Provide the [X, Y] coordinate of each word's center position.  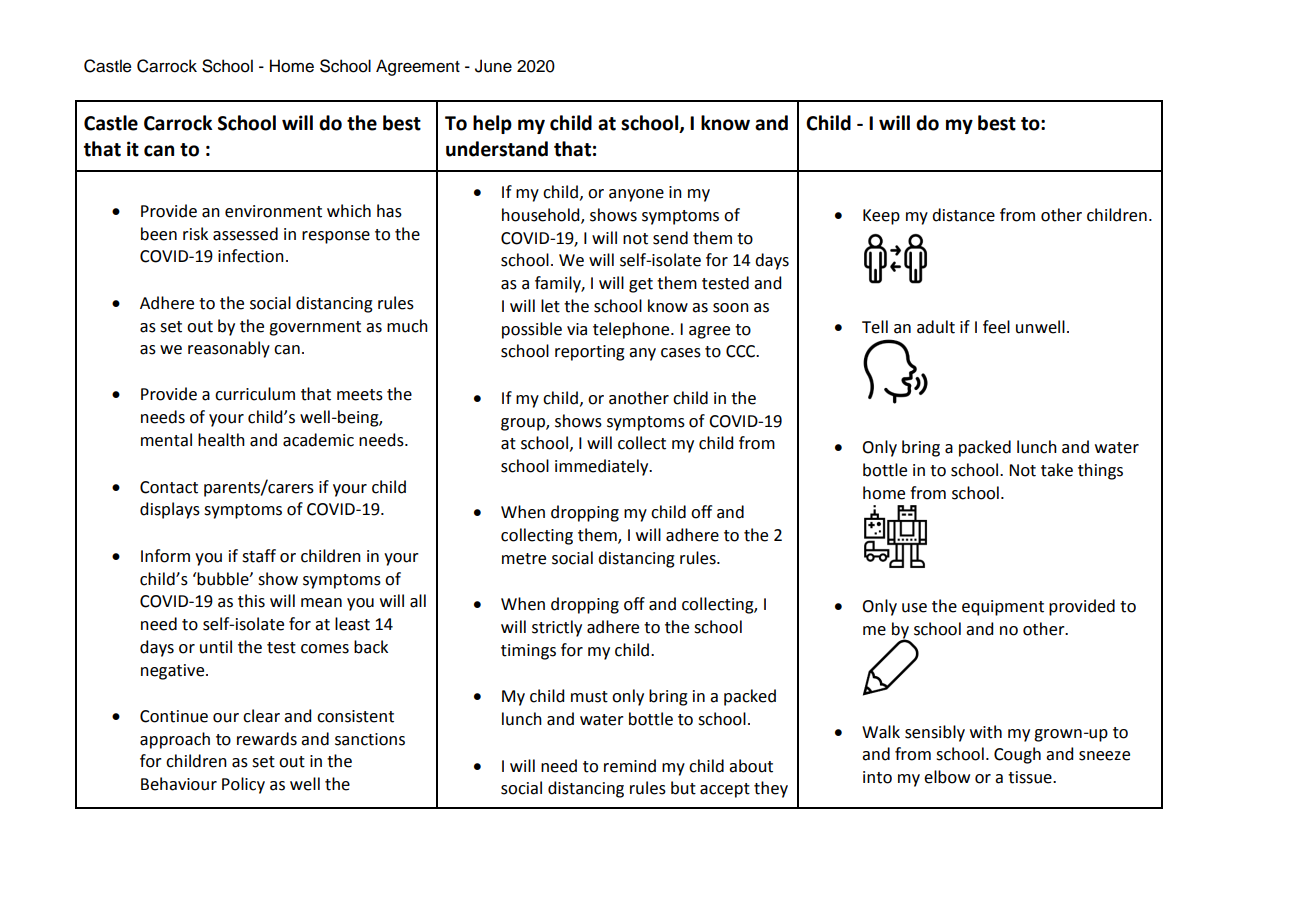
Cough [1017, 755]
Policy [243, 785]
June [493, 66]
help [492, 124]
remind [630, 766]
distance [963, 215]
